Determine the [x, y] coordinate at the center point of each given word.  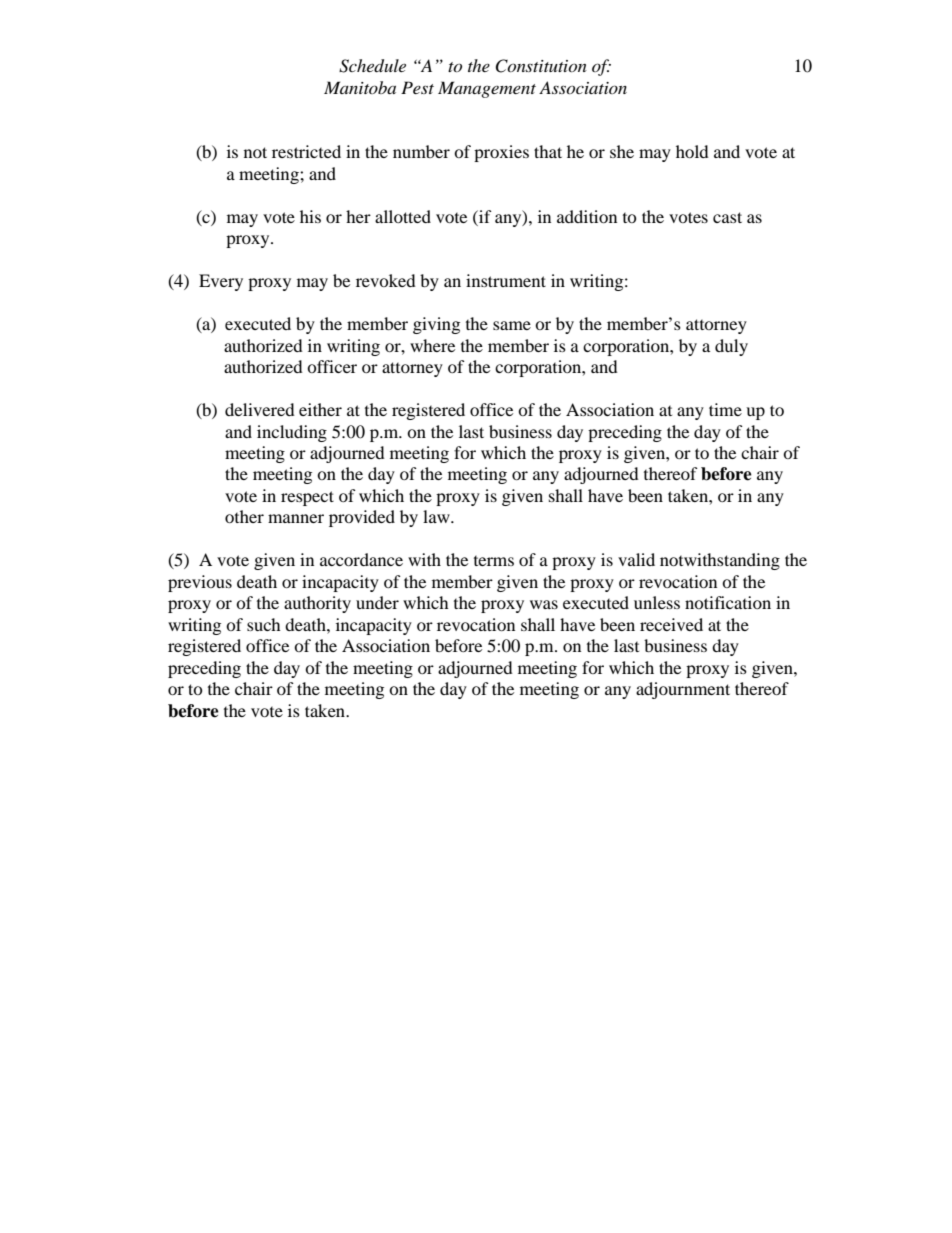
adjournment [683, 690]
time [725, 409]
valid [636, 559]
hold [692, 151]
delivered [260, 409]
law [437, 516]
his [310, 216]
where [432, 345]
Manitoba [360, 87]
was [544, 604]
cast [727, 217]
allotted [403, 216]
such [264, 624]
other [244, 516]
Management [487, 89]
